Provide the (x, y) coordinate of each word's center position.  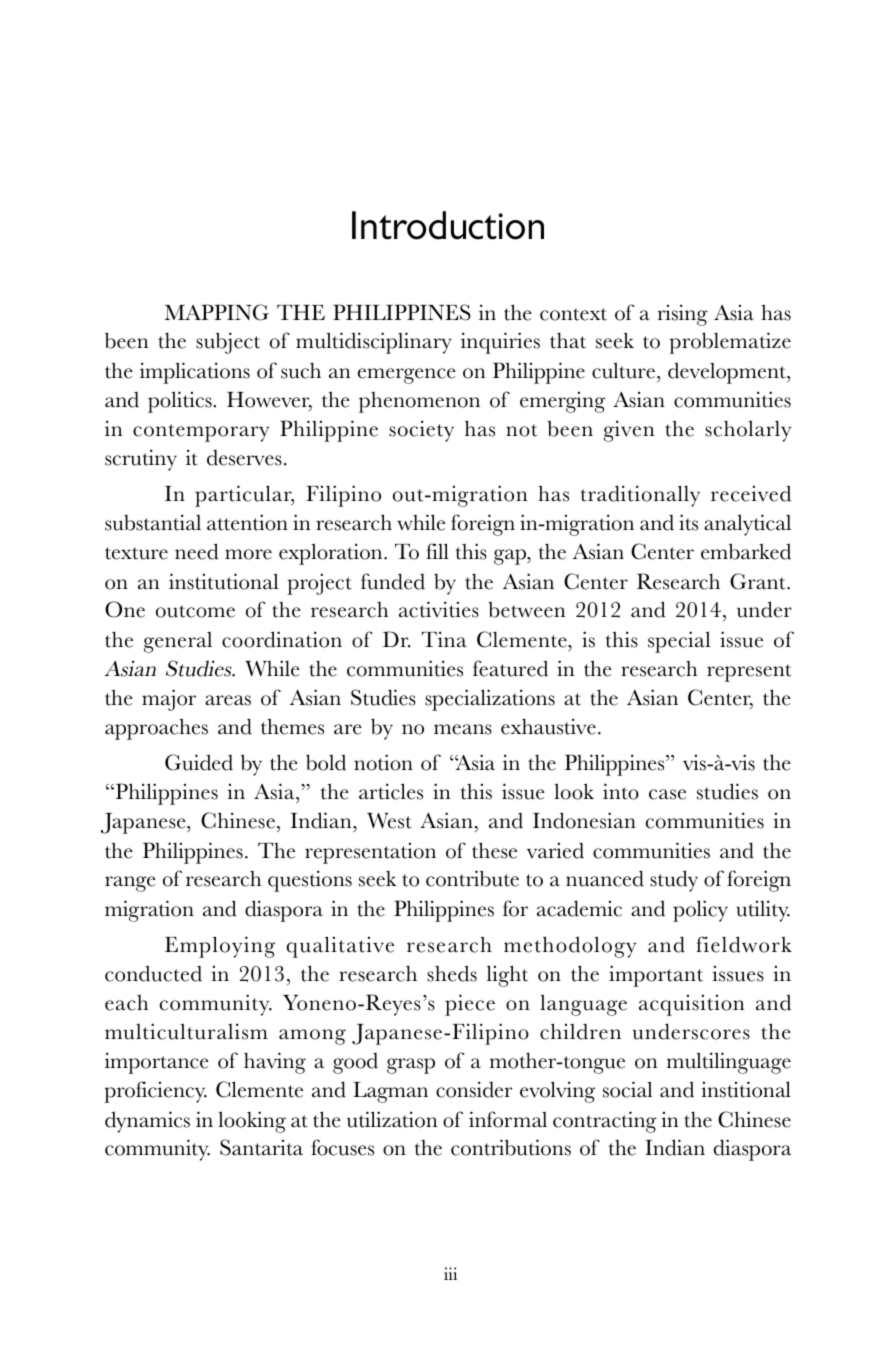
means (463, 729)
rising (683, 315)
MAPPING (217, 312)
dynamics (147, 1122)
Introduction (448, 225)
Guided (199, 762)
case (667, 794)
